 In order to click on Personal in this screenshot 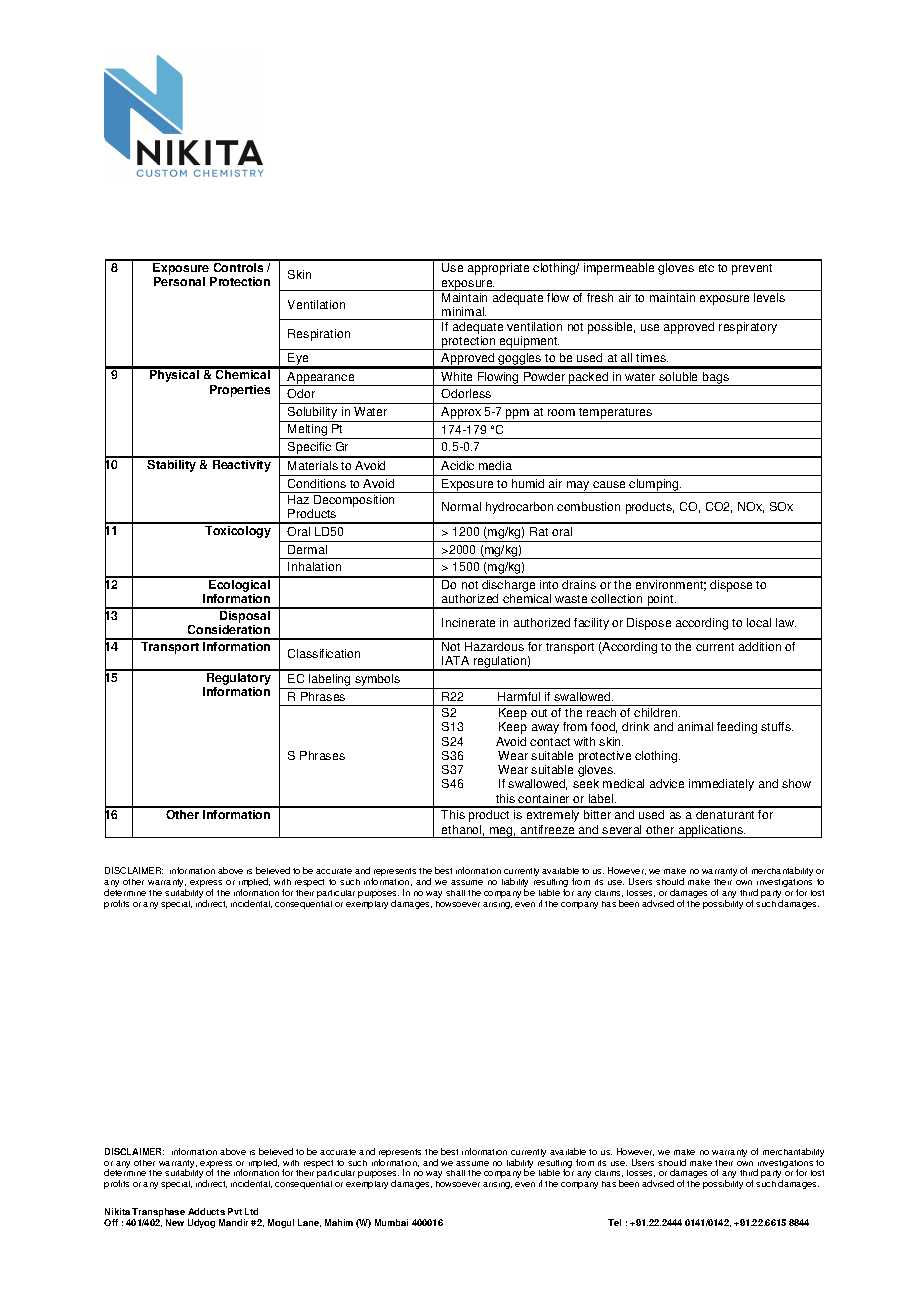, I will do `click(179, 281)`.
